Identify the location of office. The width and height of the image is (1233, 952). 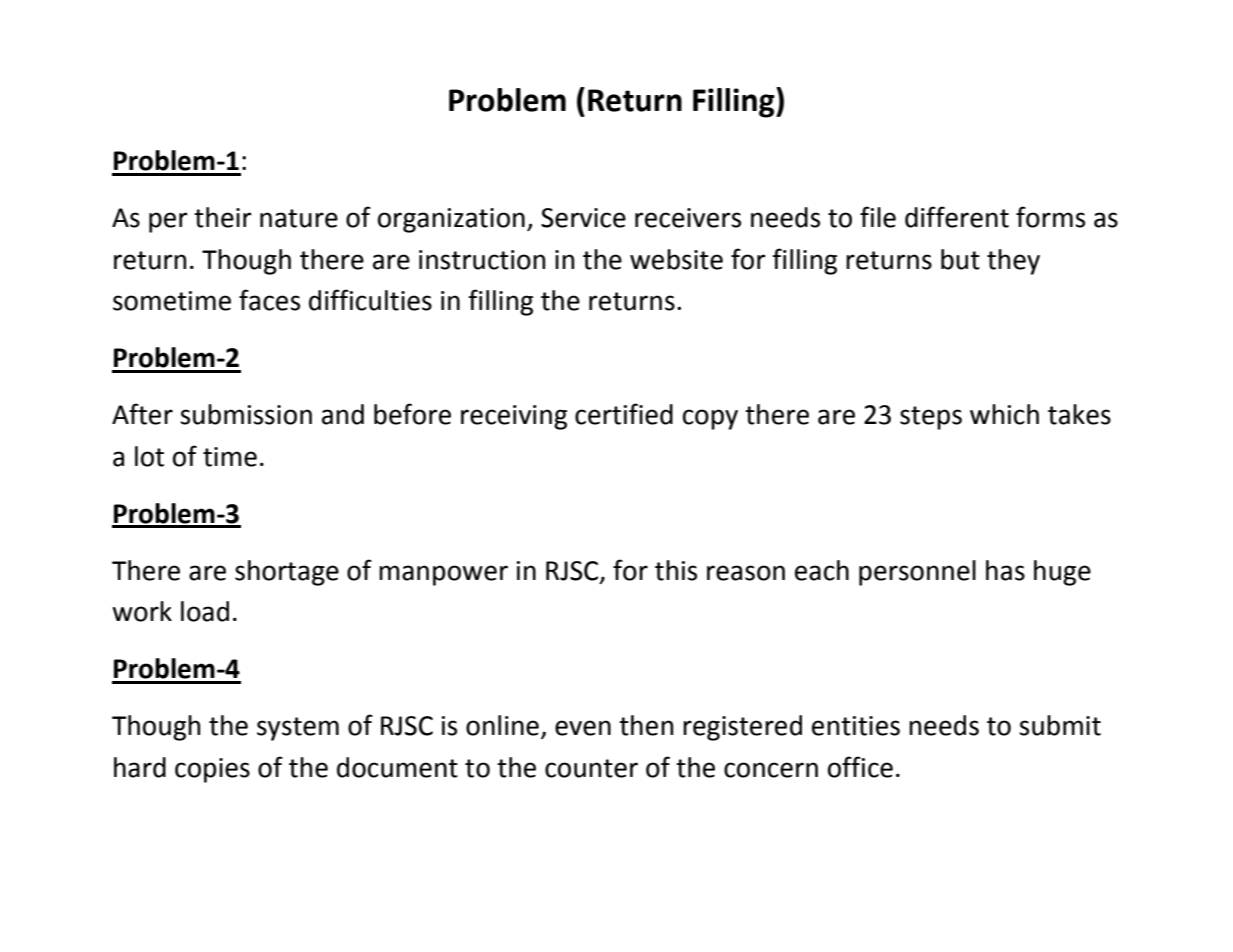
(860, 767).
